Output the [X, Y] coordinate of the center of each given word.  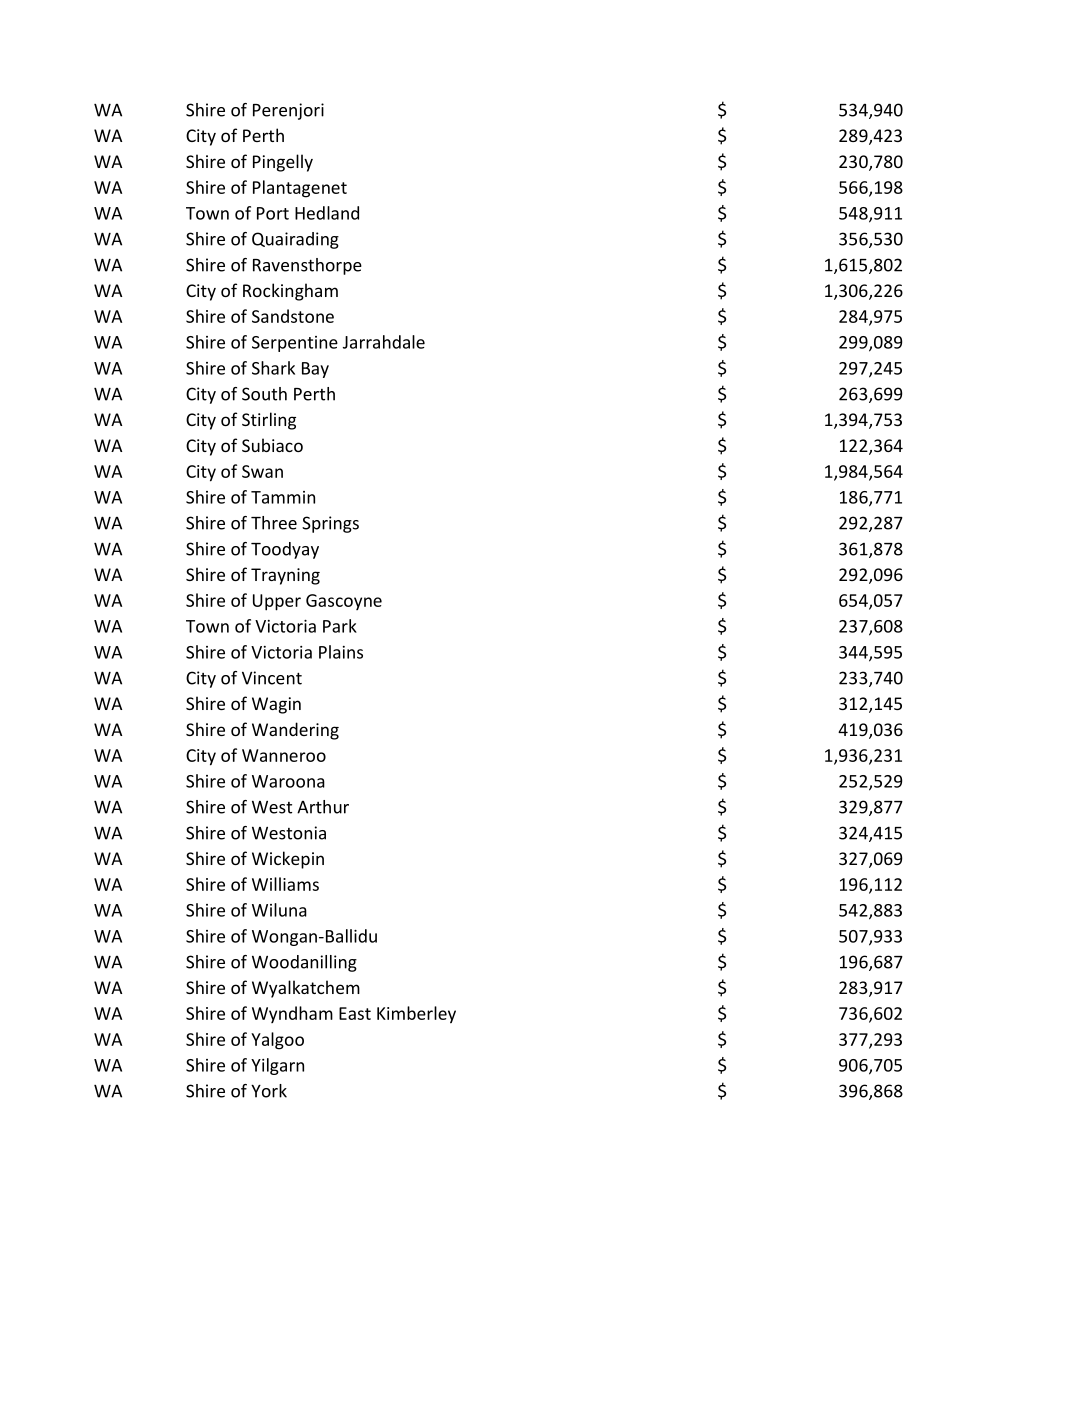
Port [273, 213]
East [355, 1013]
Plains [341, 652]
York [269, 1091]
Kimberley [416, 1015]
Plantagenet [300, 189]
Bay [315, 370]
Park [340, 626]
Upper [277, 602]
